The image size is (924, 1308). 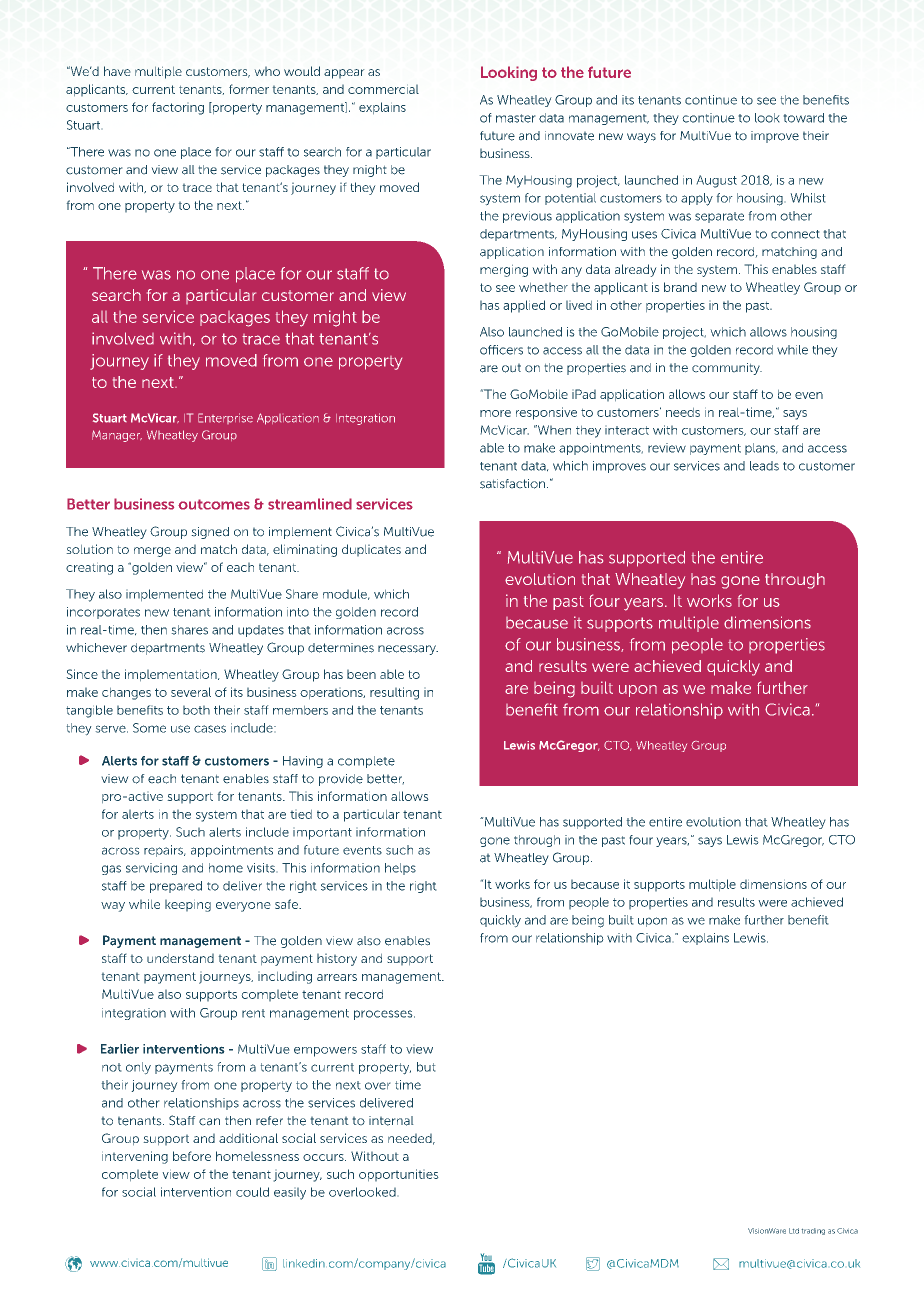 What do you see at coordinates (384, 1015) in the screenshot?
I see `processes` at bounding box center [384, 1015].
